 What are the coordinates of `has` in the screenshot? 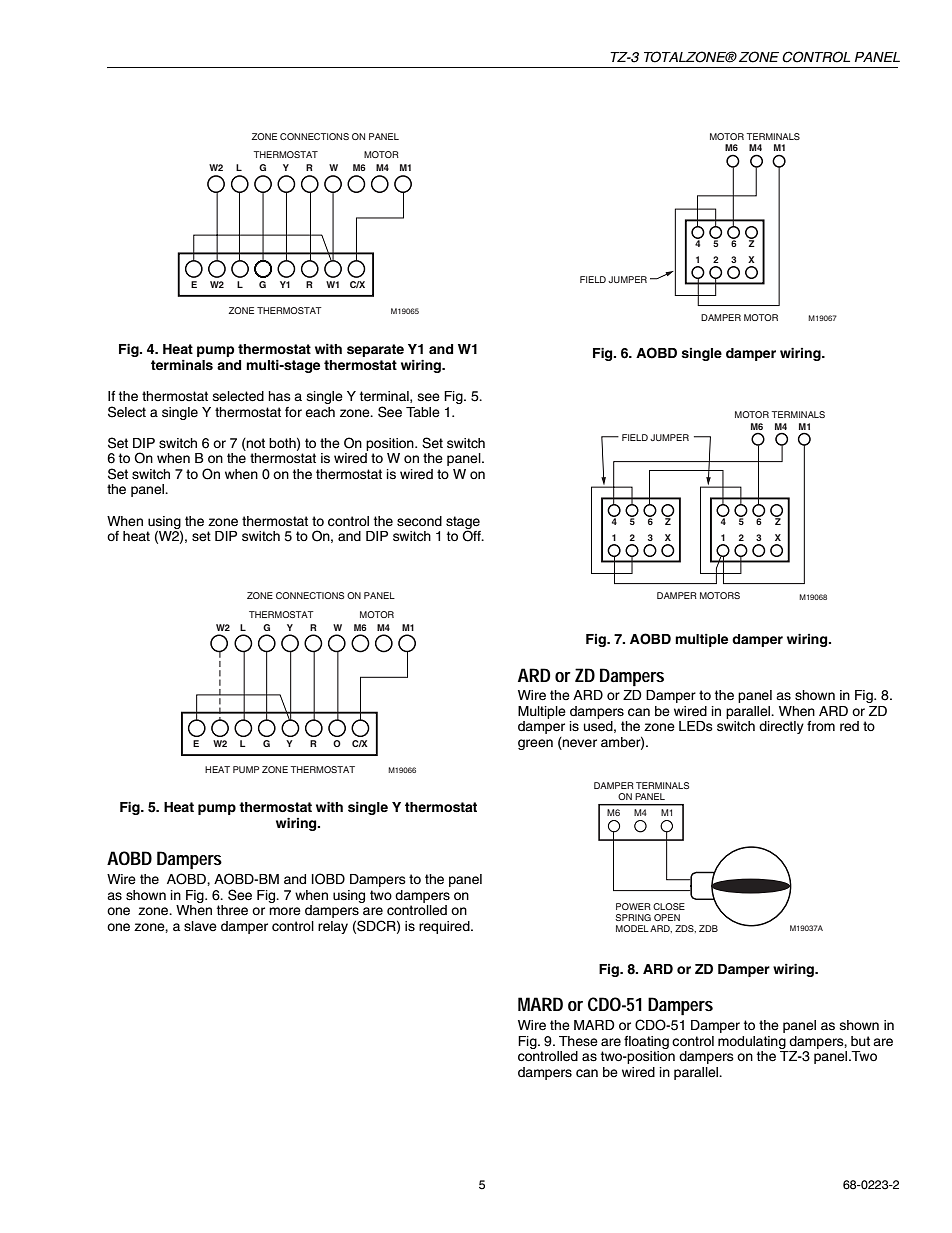 It's located at (279, 396).
